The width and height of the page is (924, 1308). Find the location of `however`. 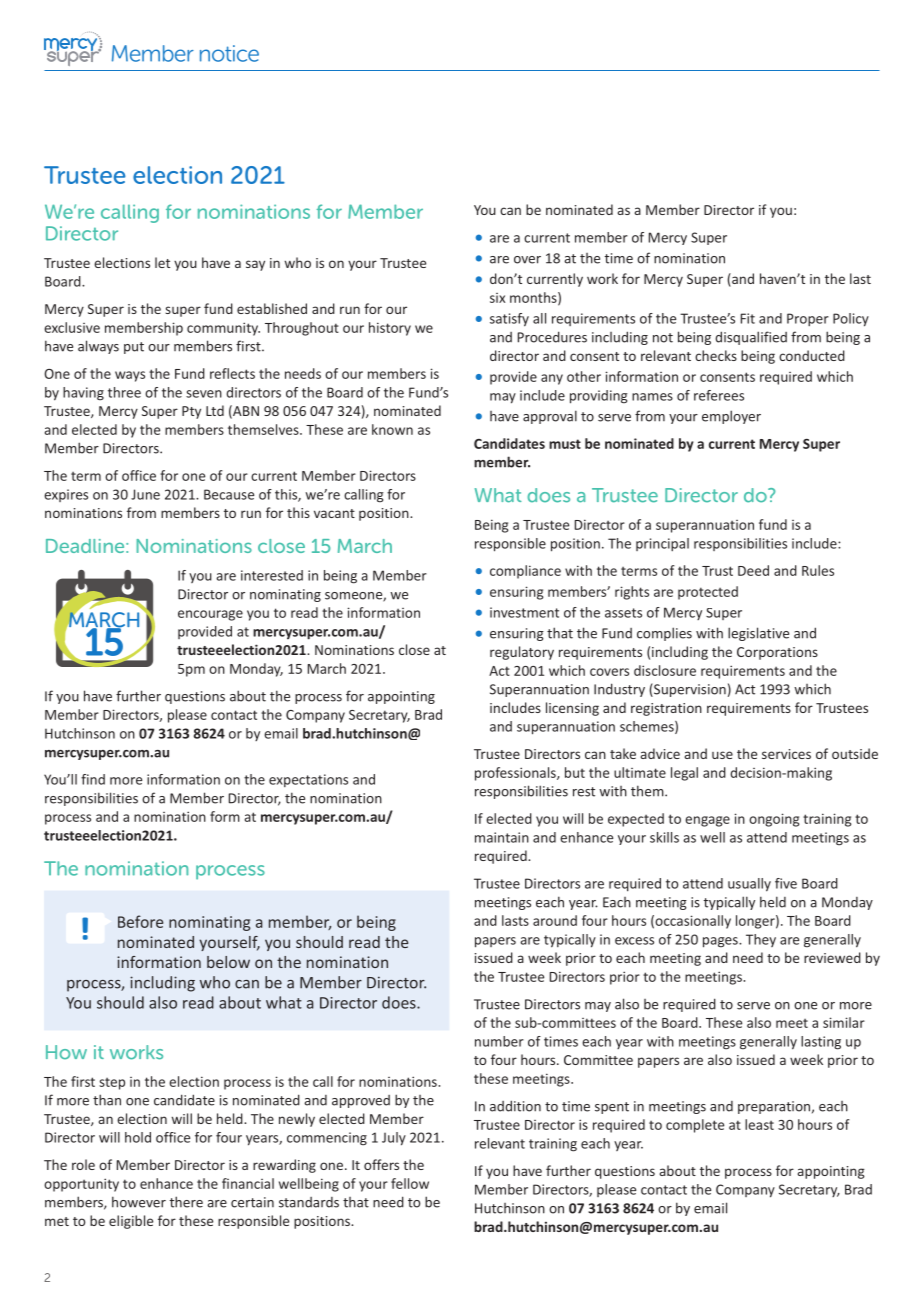

however is located at coordinates (139, 1202).
